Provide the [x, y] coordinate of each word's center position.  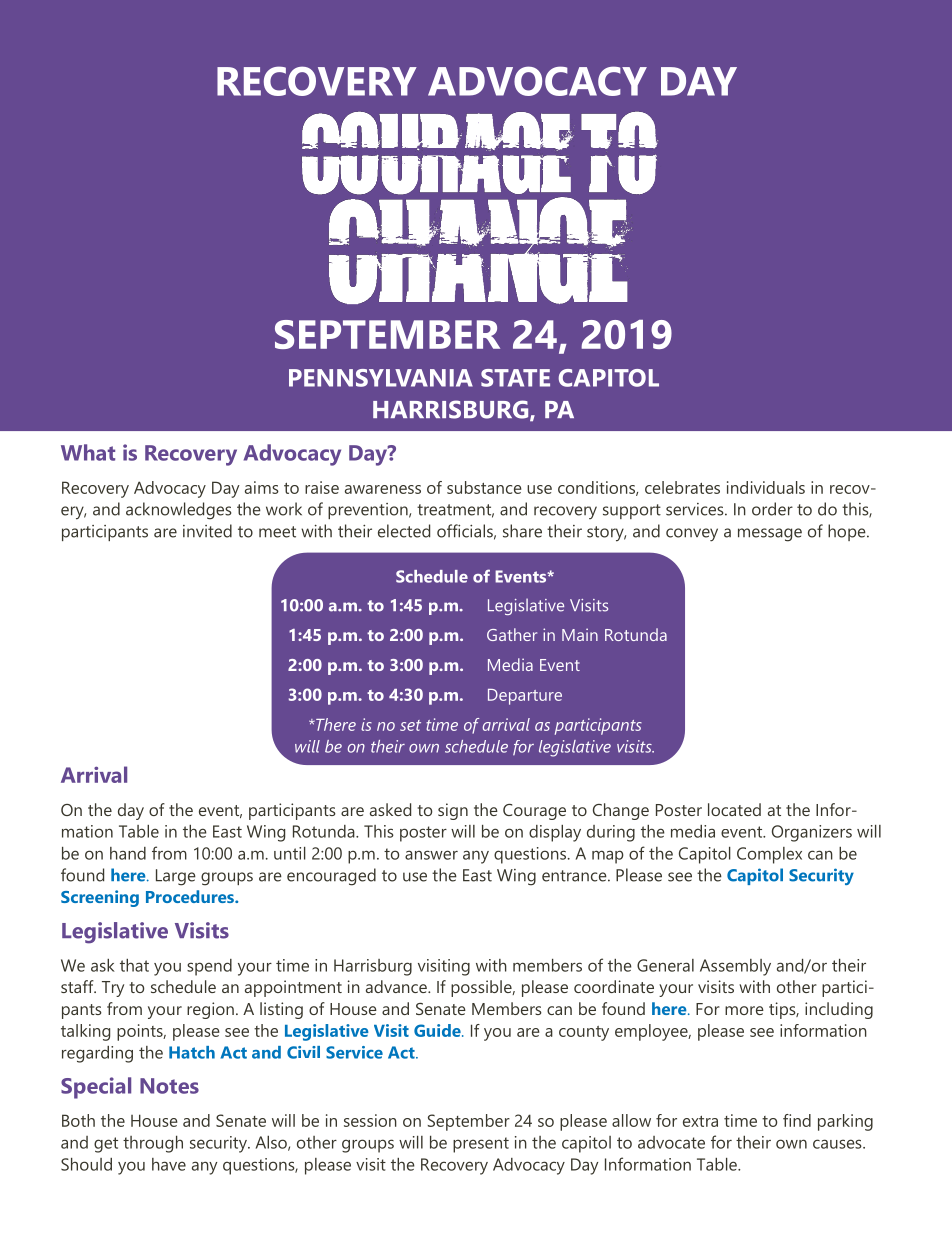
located [734, 809]
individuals [766, 487]
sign [453, 811]
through [153, 1144]
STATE [515, 378]
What [88, 452]
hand [128, 853]
